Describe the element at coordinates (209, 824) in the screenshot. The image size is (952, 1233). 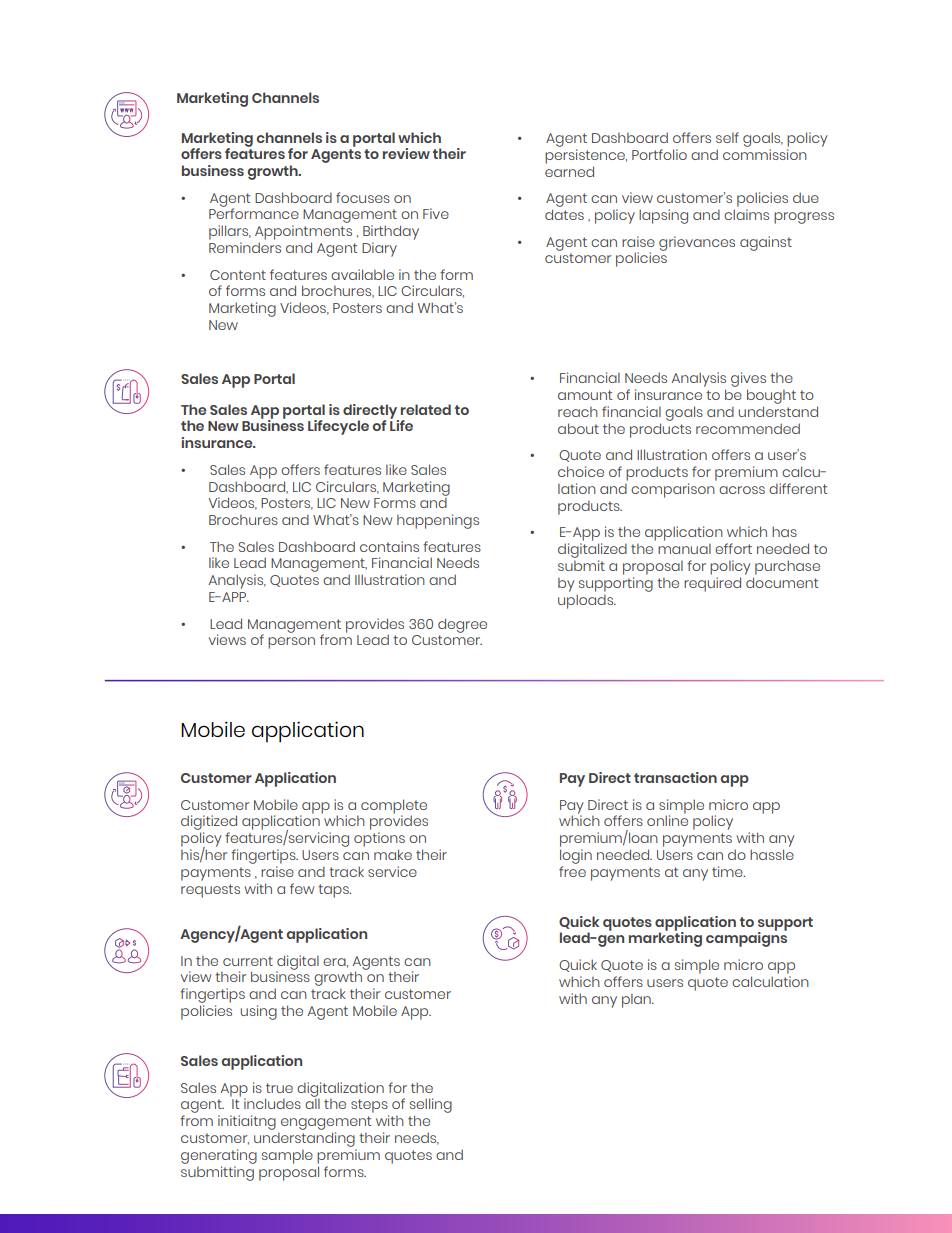
I see `digitized` at that location.
